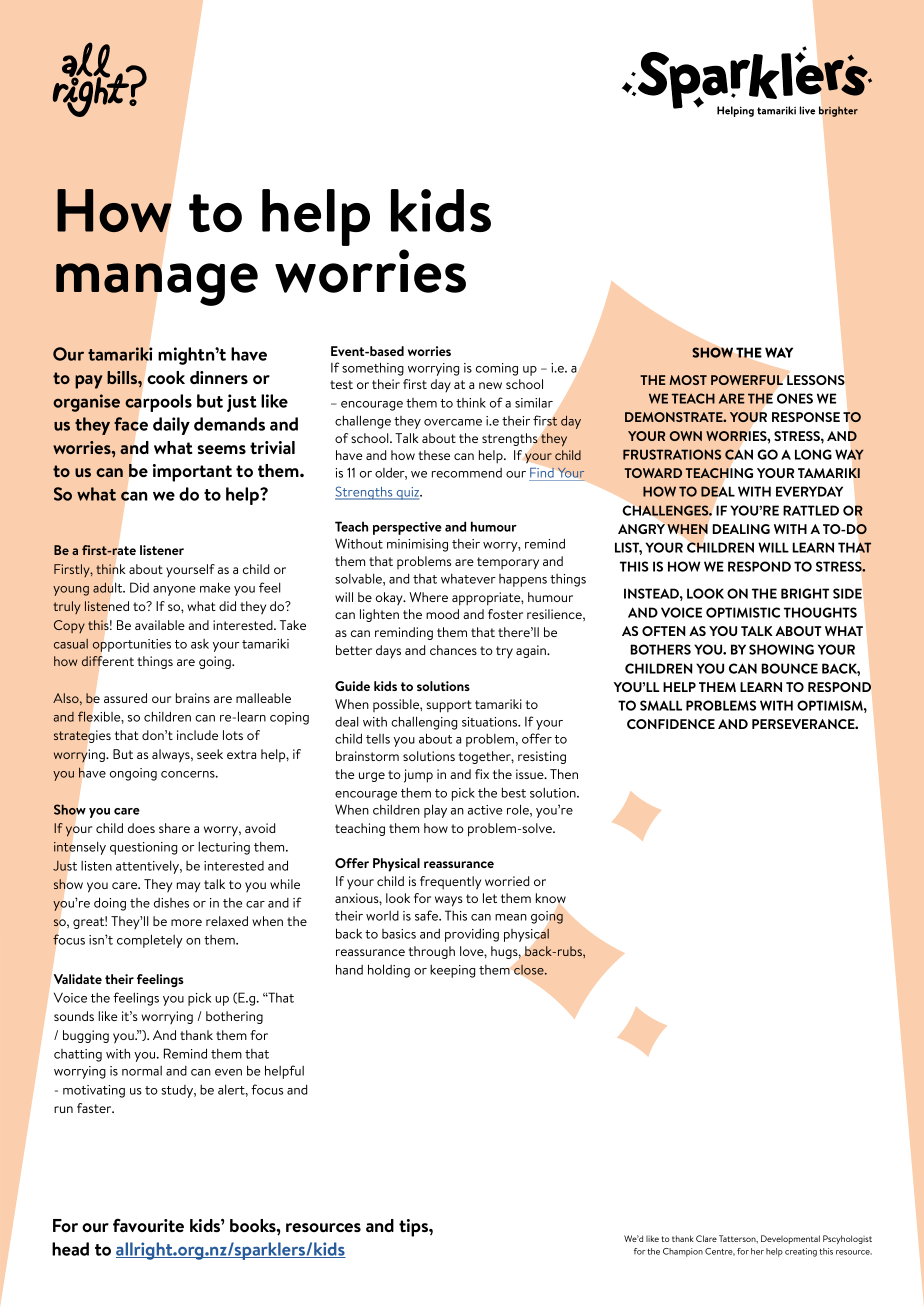  What do you see at coordinates (747, 380) in the screenshot?
I see `POWERFUL` at bounding box center [747, 380].
